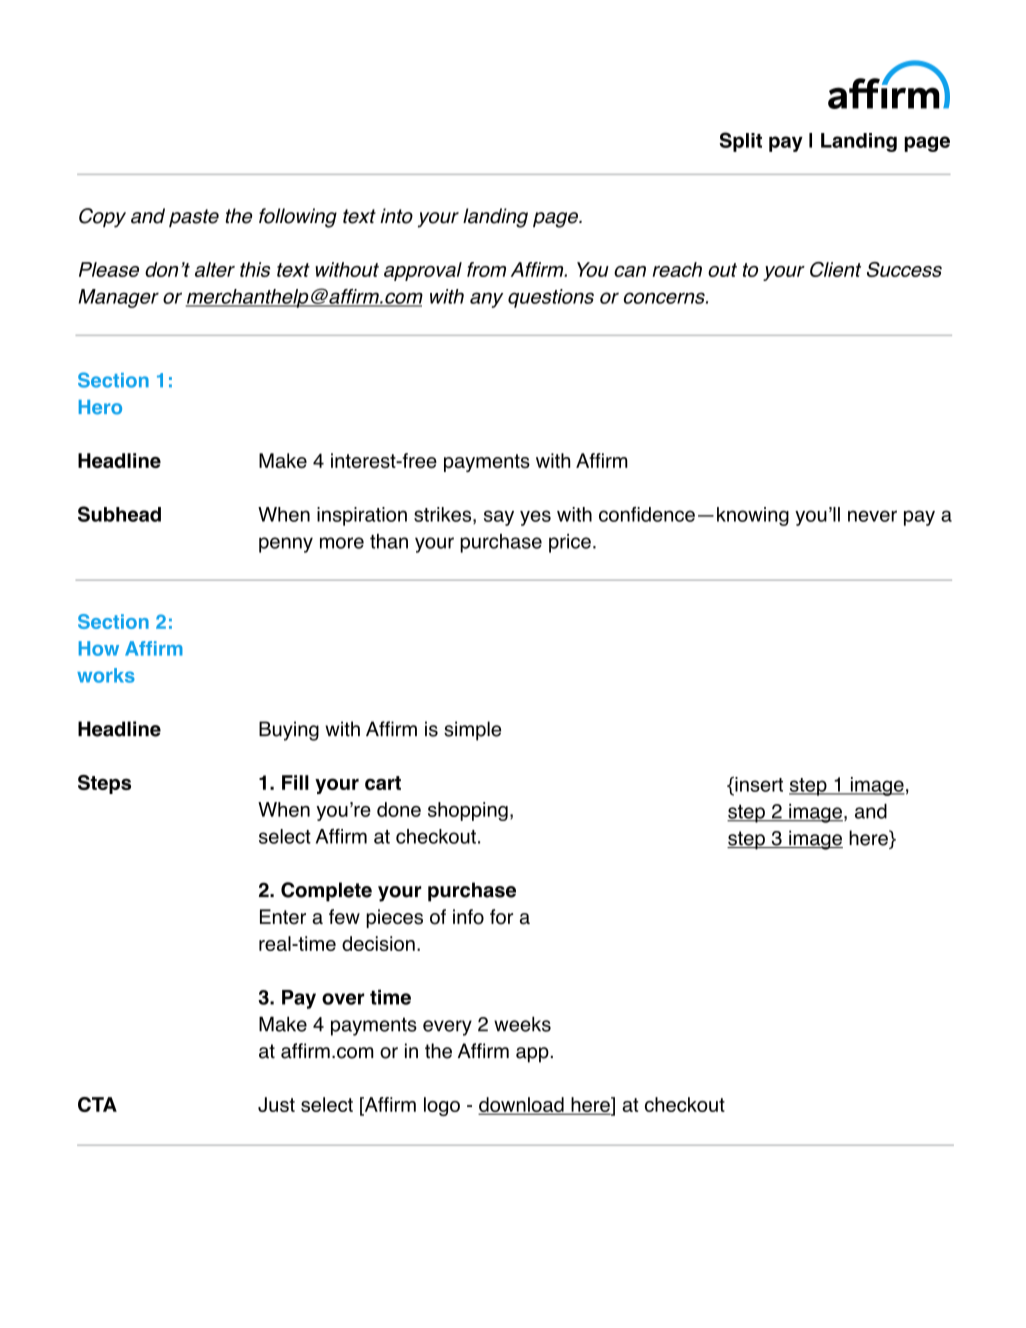 This screenshot has width=1026, height=1328. What do you see at coordinates (99, 648) in the screenshot?
I see `How` at bounding box center [99, 648].
